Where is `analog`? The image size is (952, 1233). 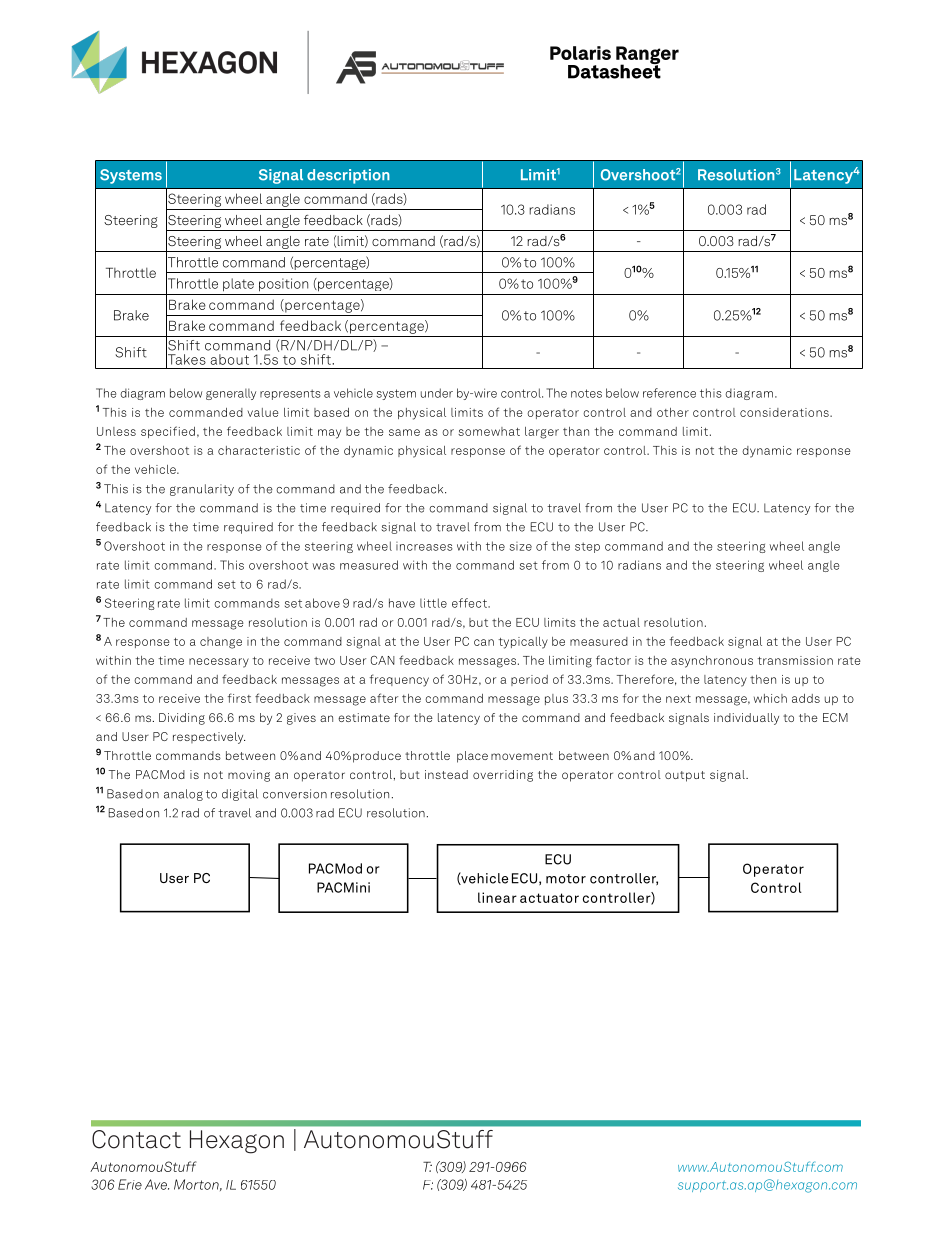 analog is located at coordinates (183, 795).
